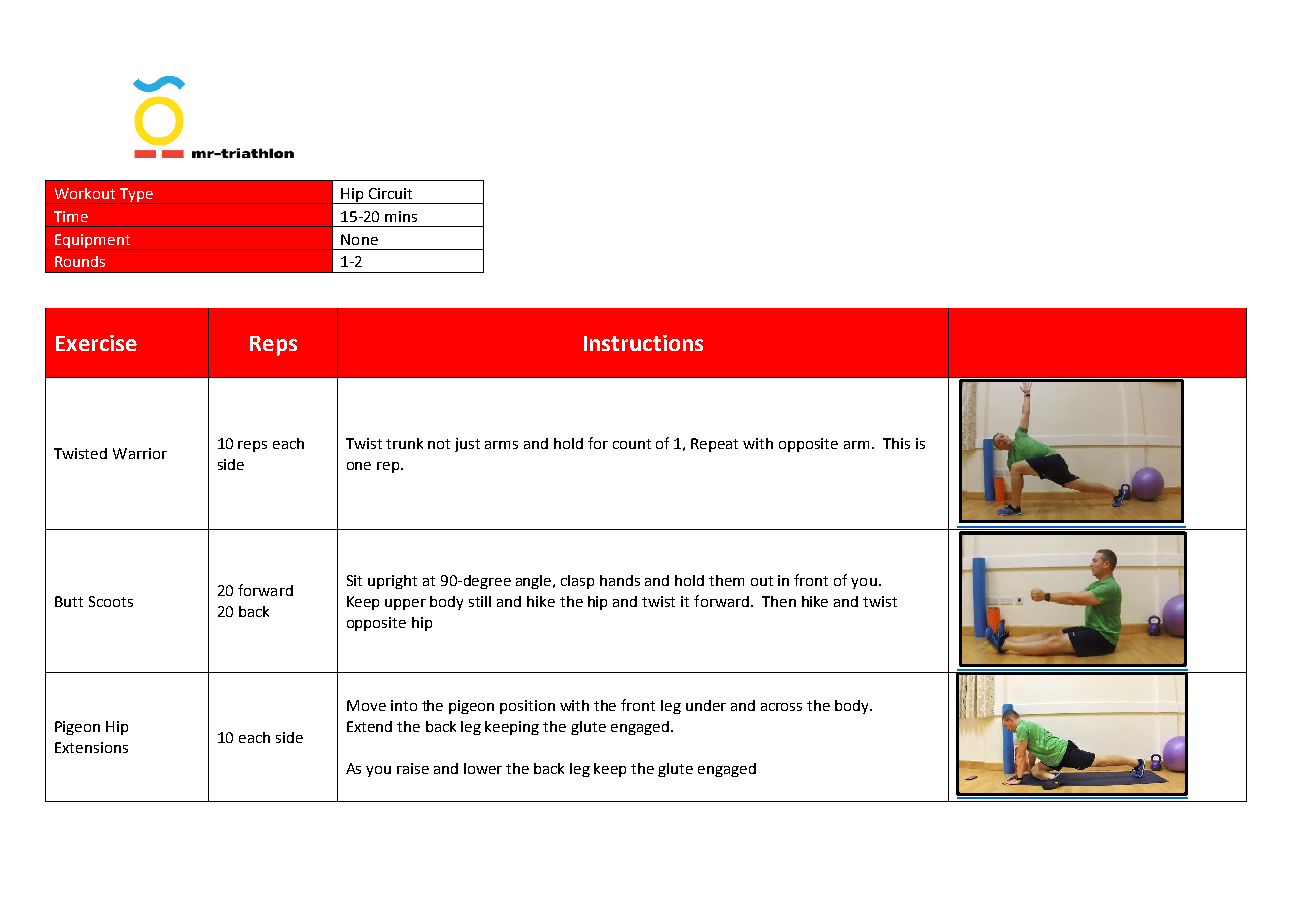 This document has width=1308, height=924. What do you see at coordinates (392, 582) in the document?
I see `upright` at bounding box center [392, 582].
